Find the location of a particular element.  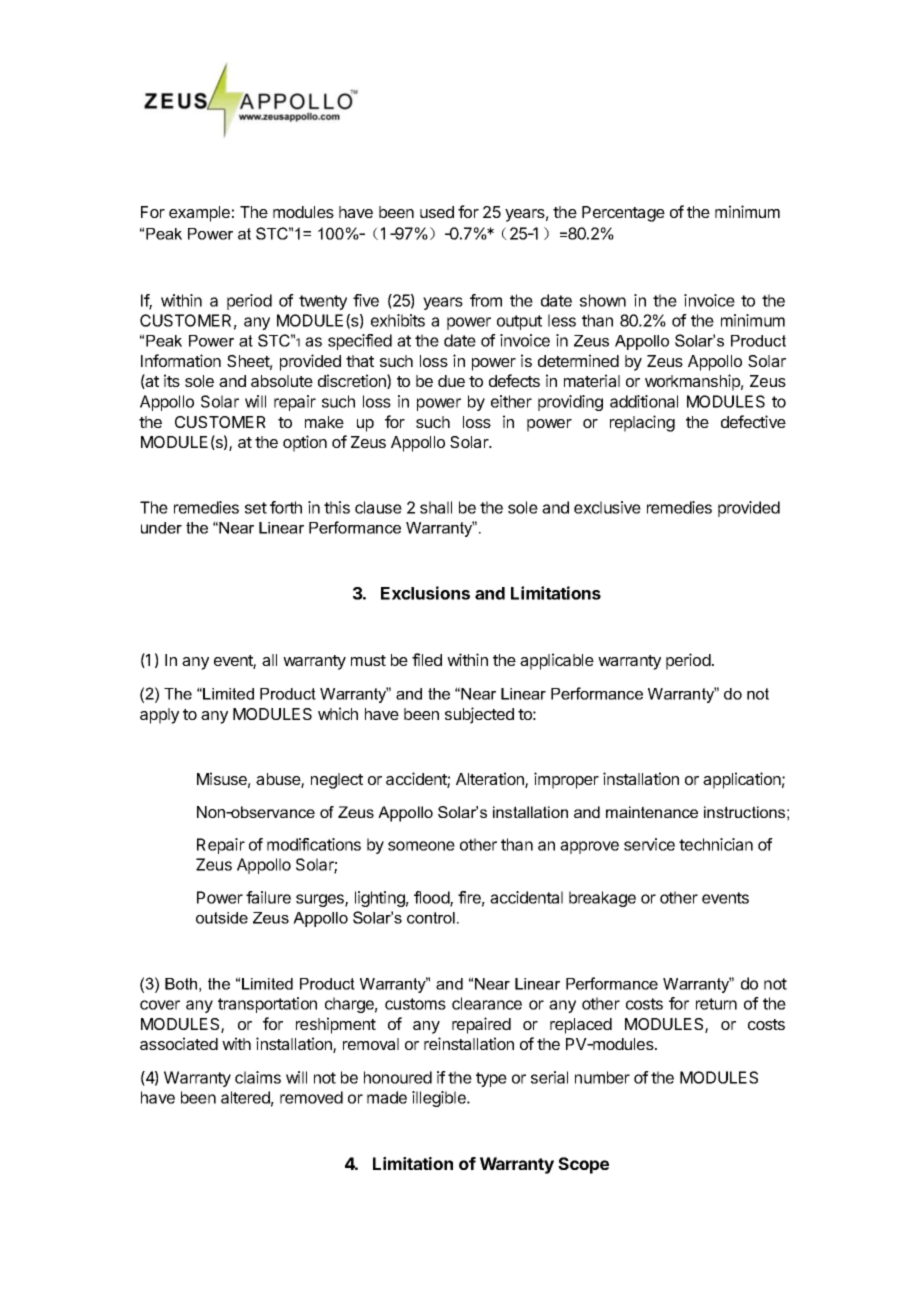

Scope is located at coordinates (583, 1165).
